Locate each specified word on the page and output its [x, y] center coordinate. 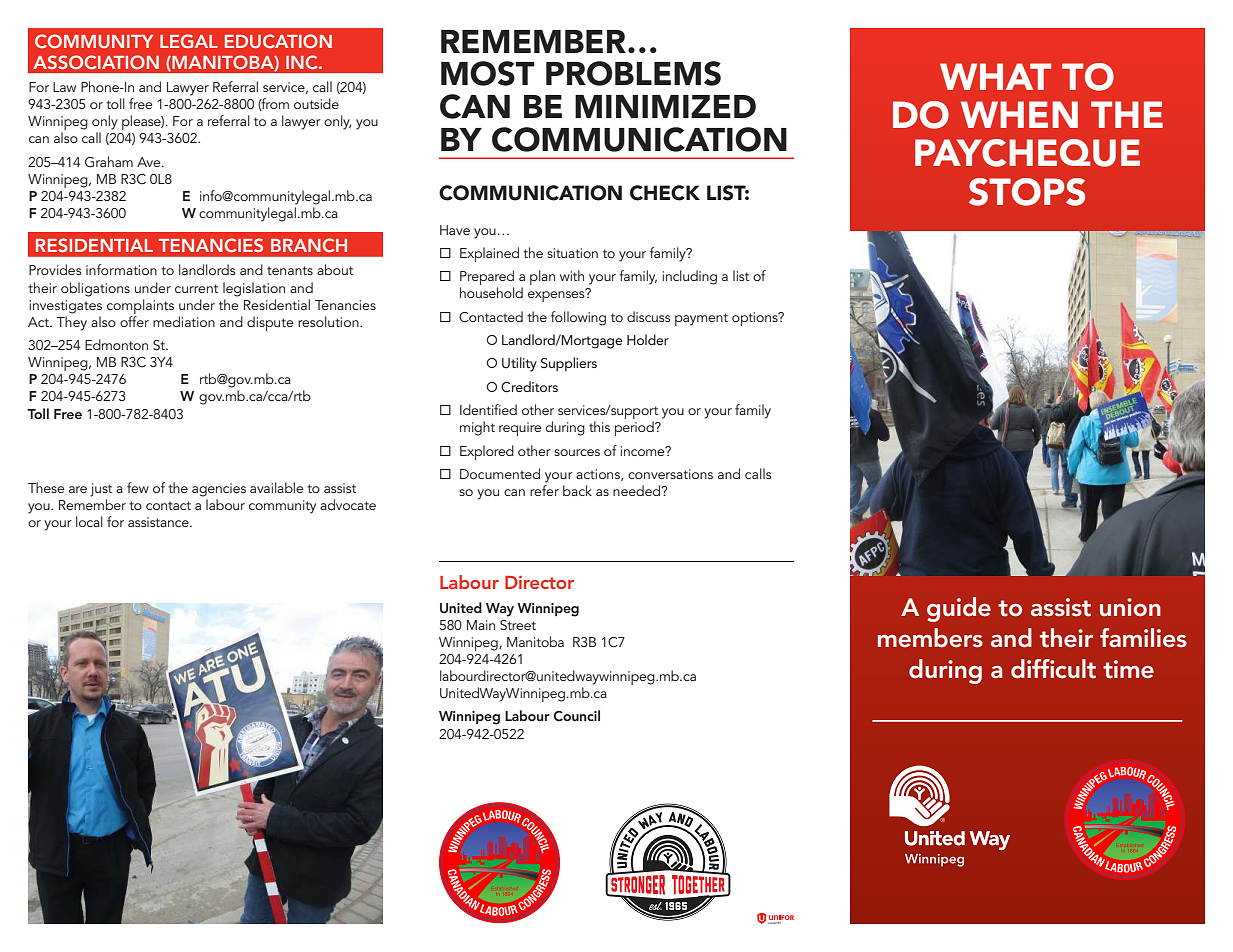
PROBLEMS [633, 73]
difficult [1053, 669]
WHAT [995, 76]
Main [481, 625]
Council [577, 716]
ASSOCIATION [96, 62]
